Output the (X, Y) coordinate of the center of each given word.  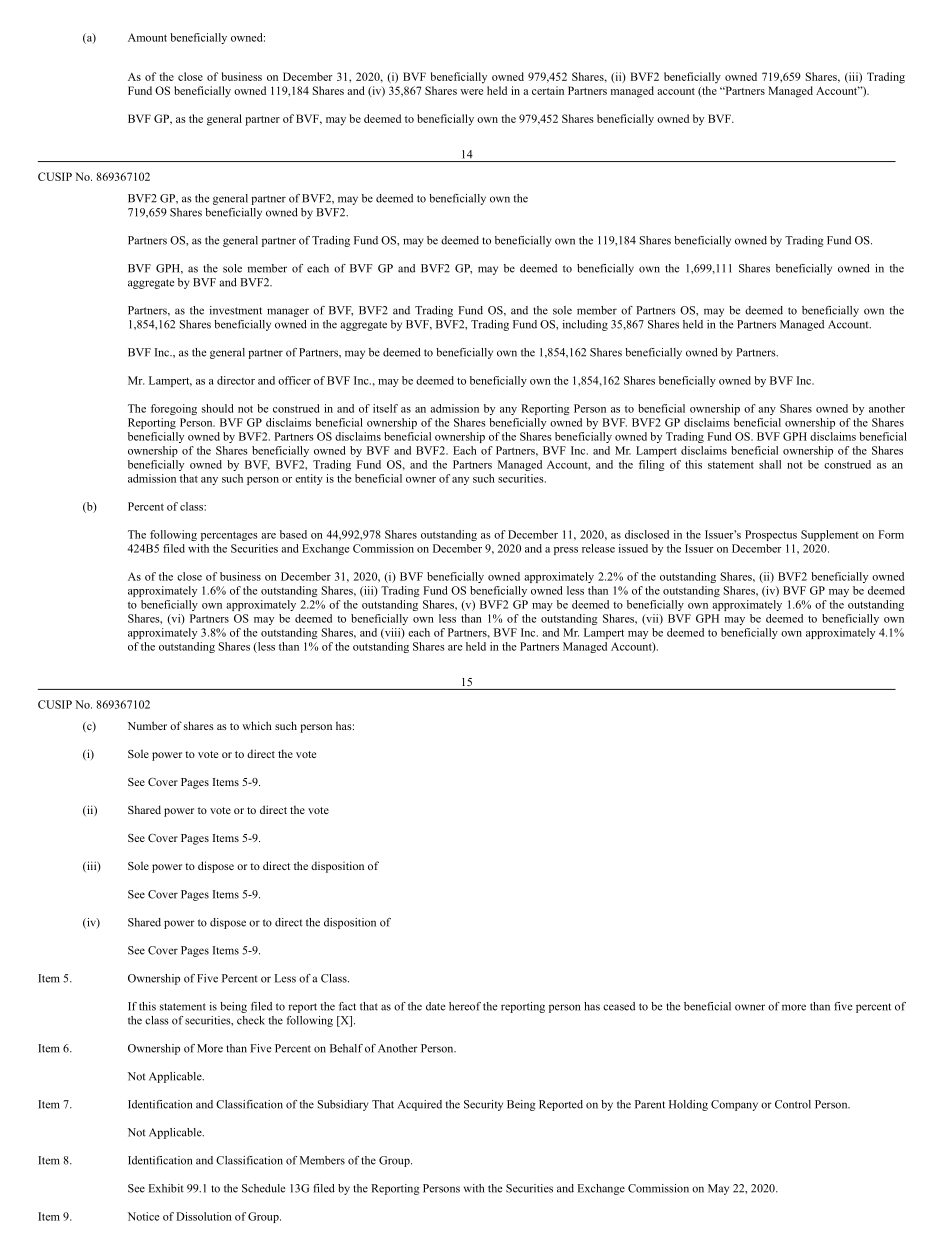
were (471, 92)
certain (548, 90)
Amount (147, 37)
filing (651, 465)
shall (770, 464)
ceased (619, 1006)
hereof (465, 1006)
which (257, 725)
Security (483, 1105)
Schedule (264, 1188)
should (217, 408)
